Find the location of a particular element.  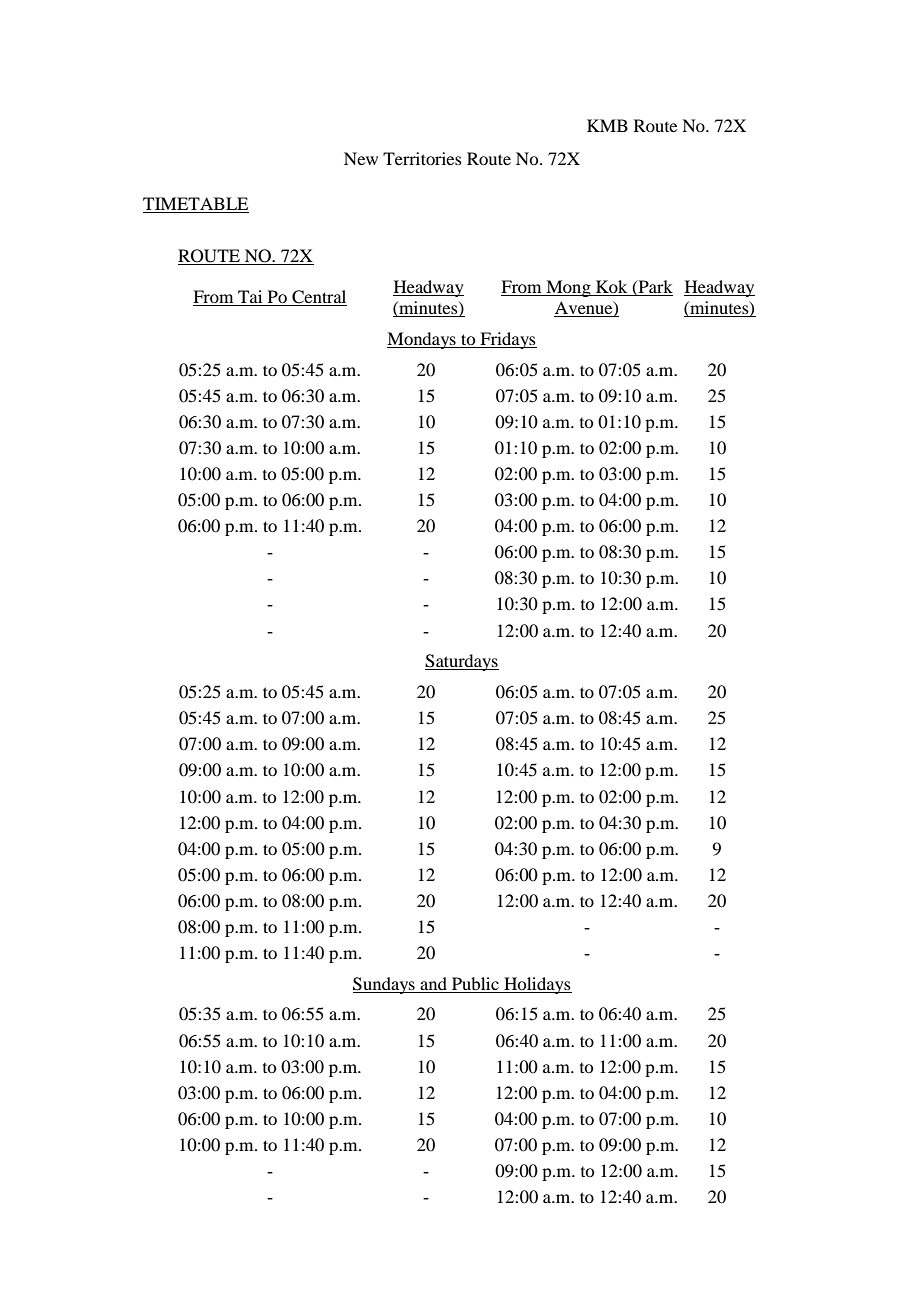

Mondays is located at coordinates (422, 340).
